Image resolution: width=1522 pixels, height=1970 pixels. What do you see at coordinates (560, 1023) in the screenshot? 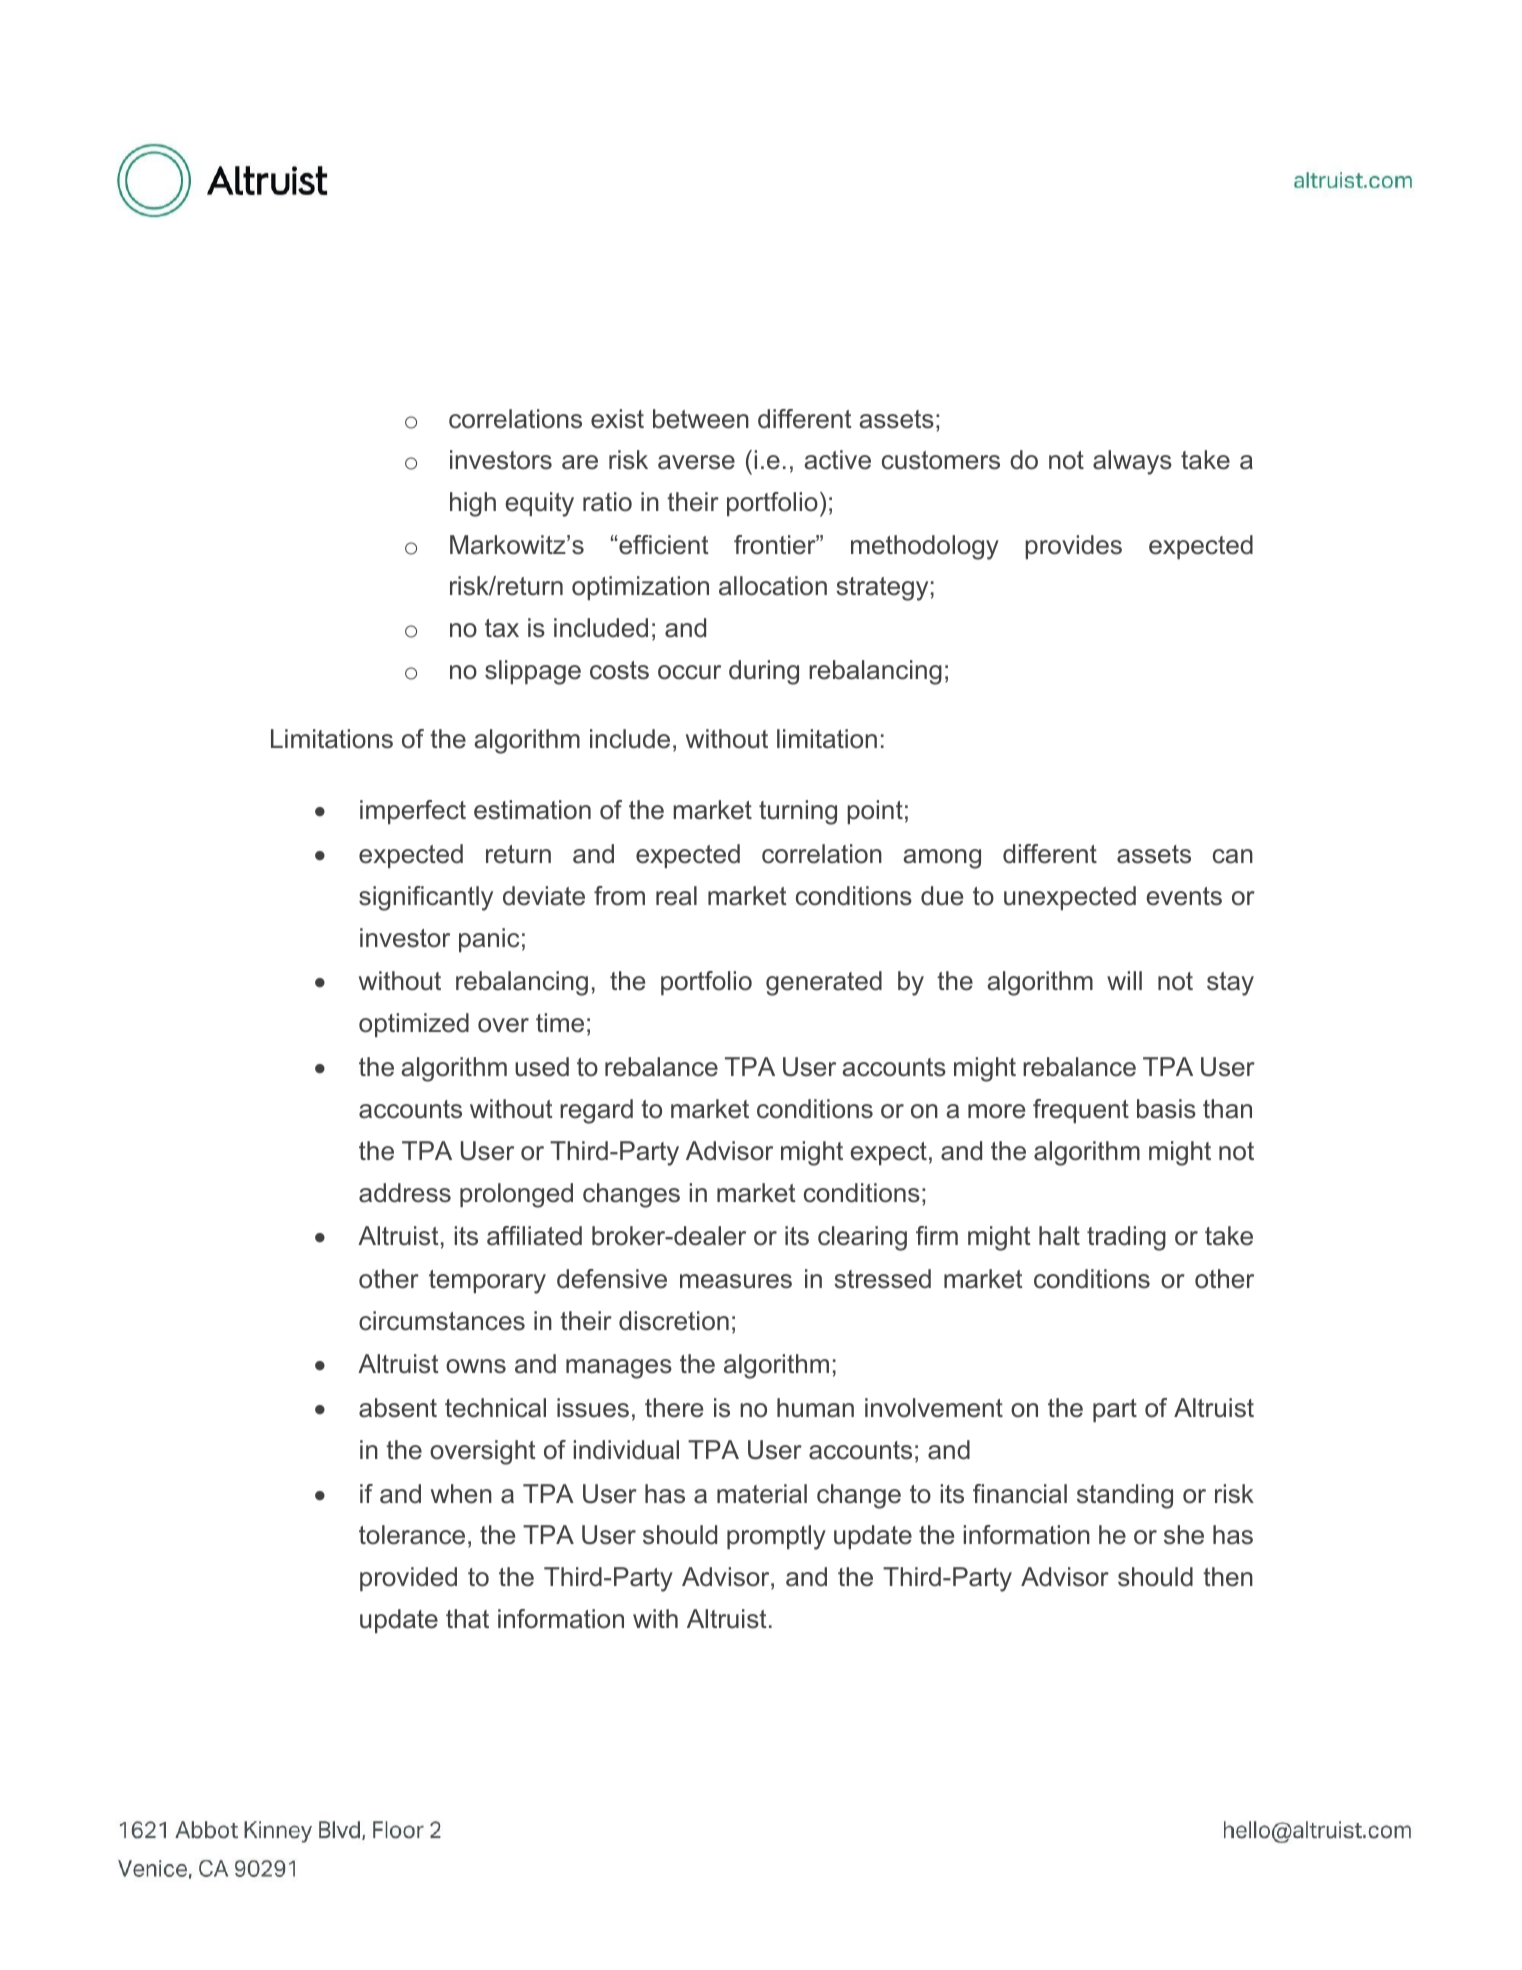
I see `time` at bounding box center [560, 1023].
